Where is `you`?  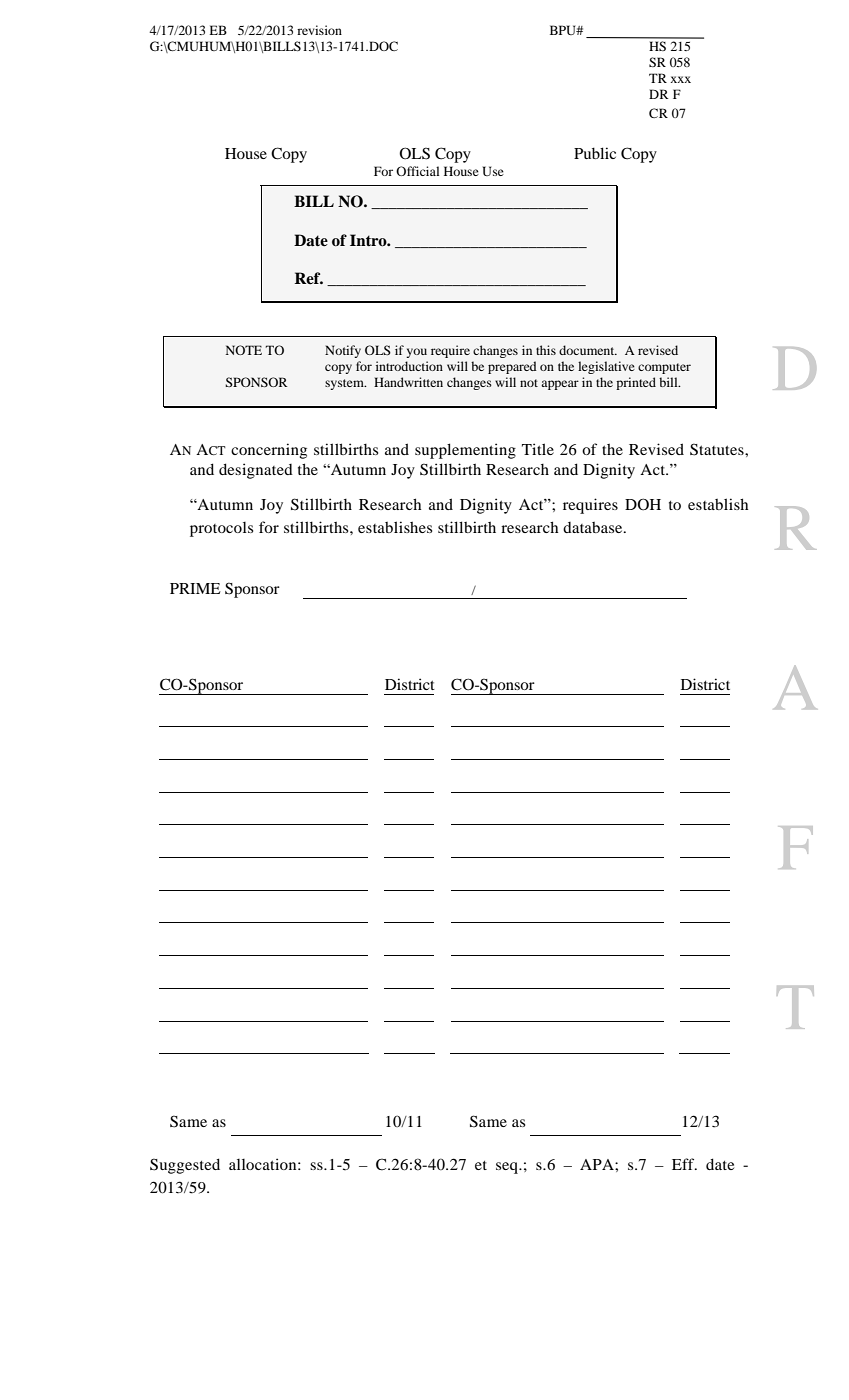 you is located at coordinates (416, 353).
